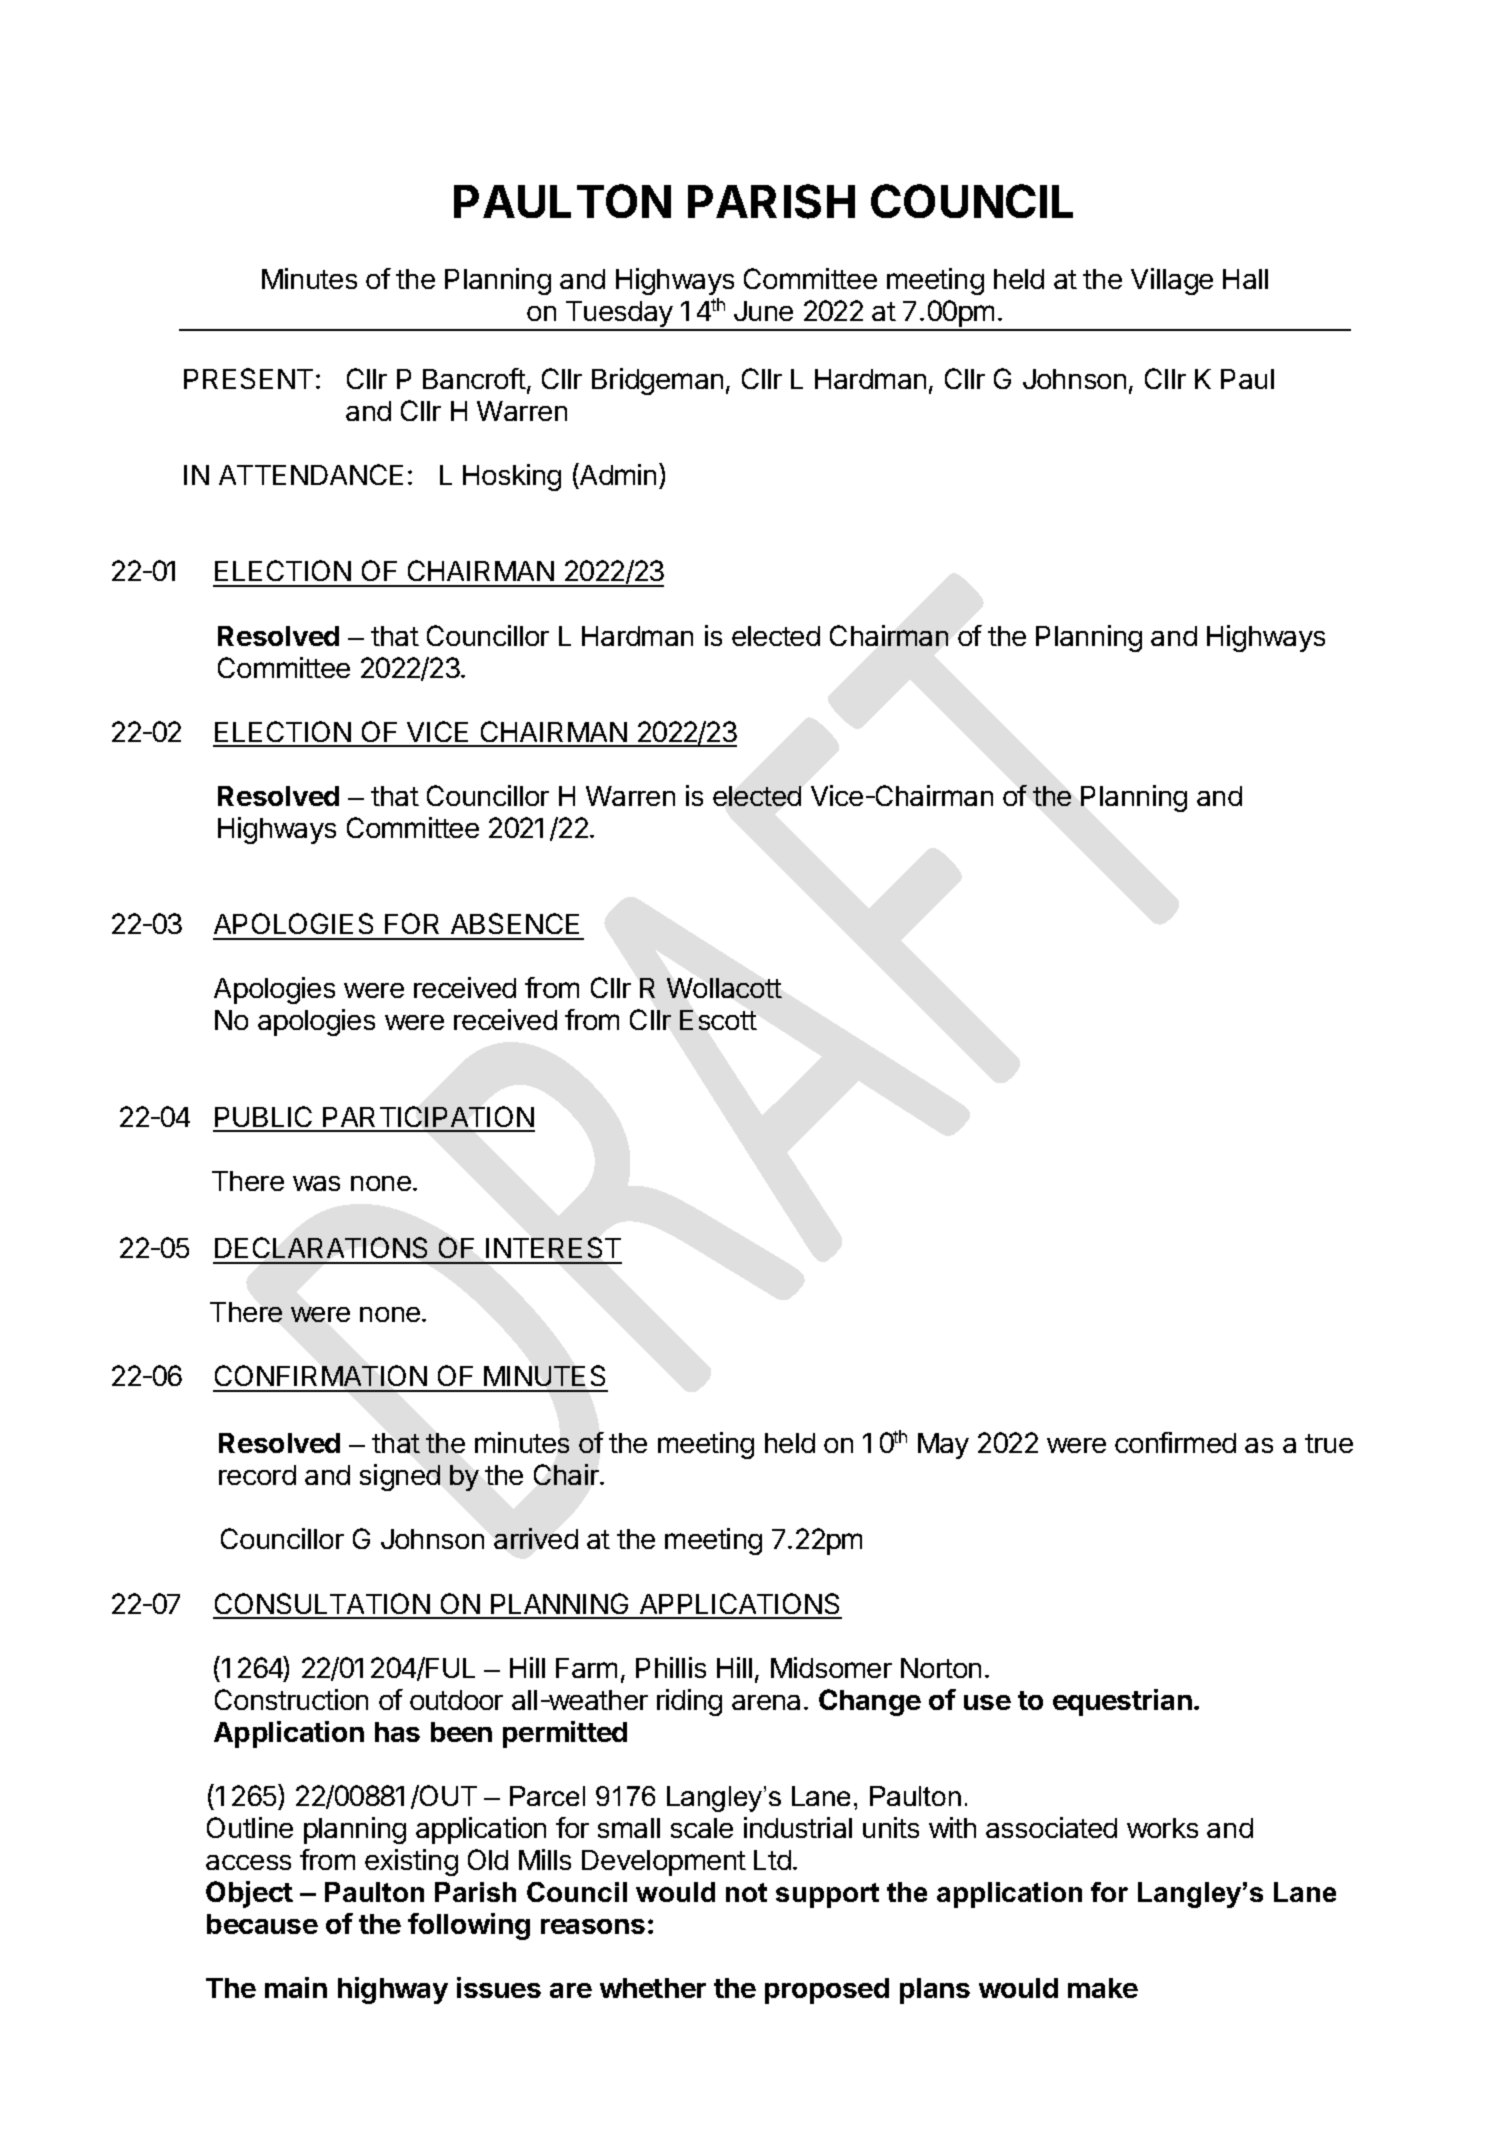  Describe the element at coordinates (1175, 1442) in the image. I see `confirmed` at that location.
